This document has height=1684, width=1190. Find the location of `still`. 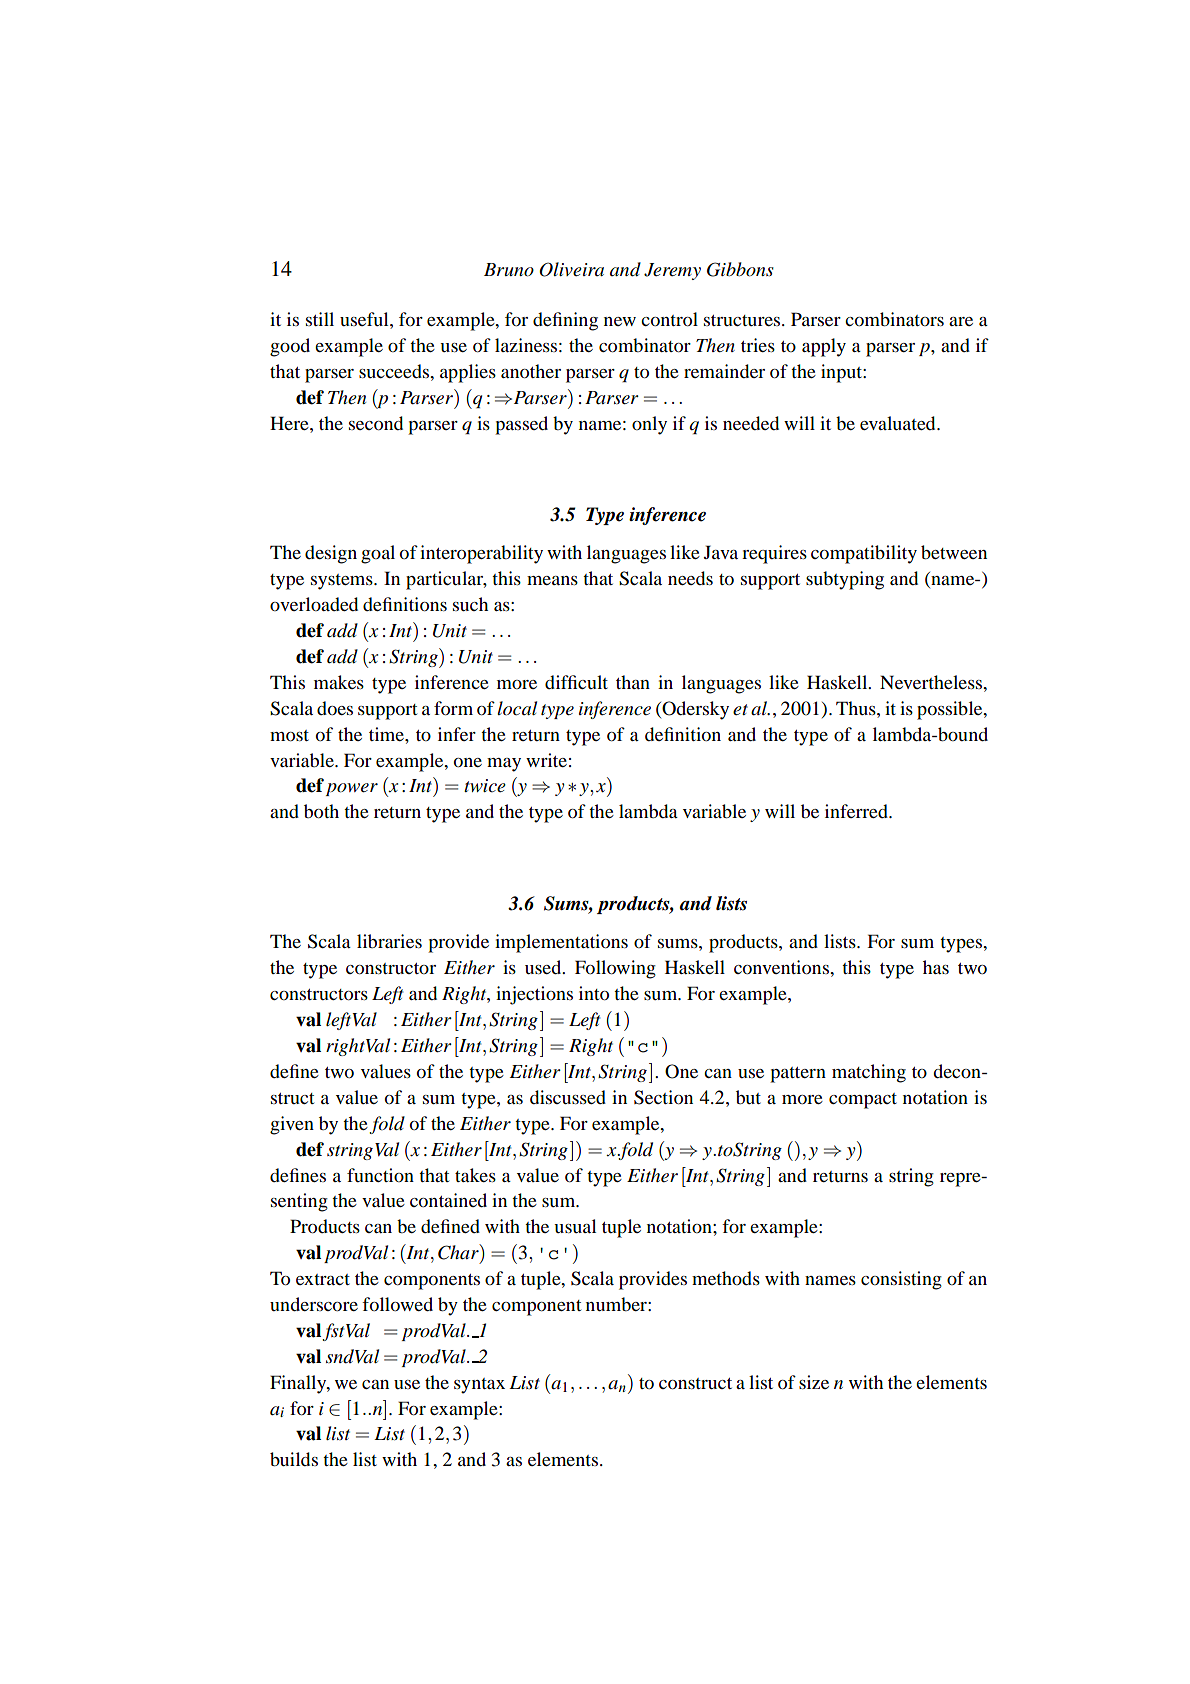

still is located at coordinates (320, 319).
